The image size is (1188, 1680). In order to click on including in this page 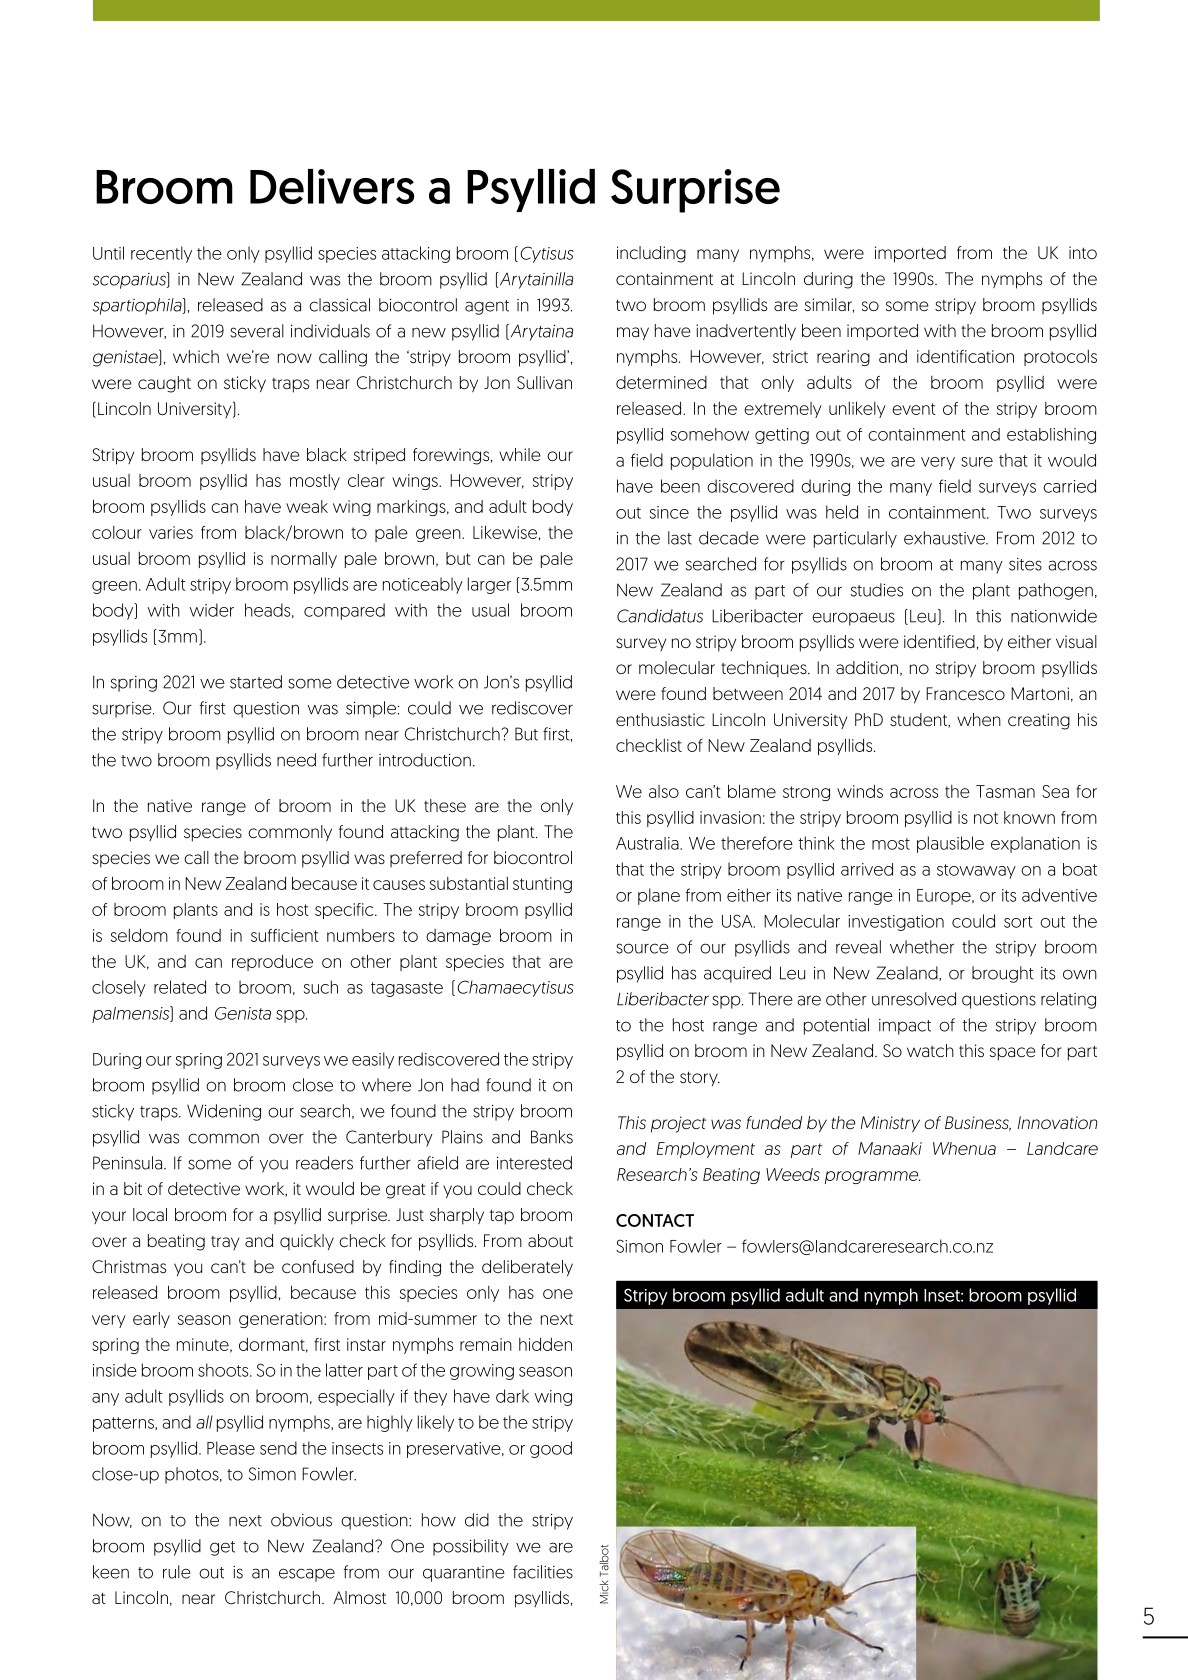, I will do `click(651, 254)`.
